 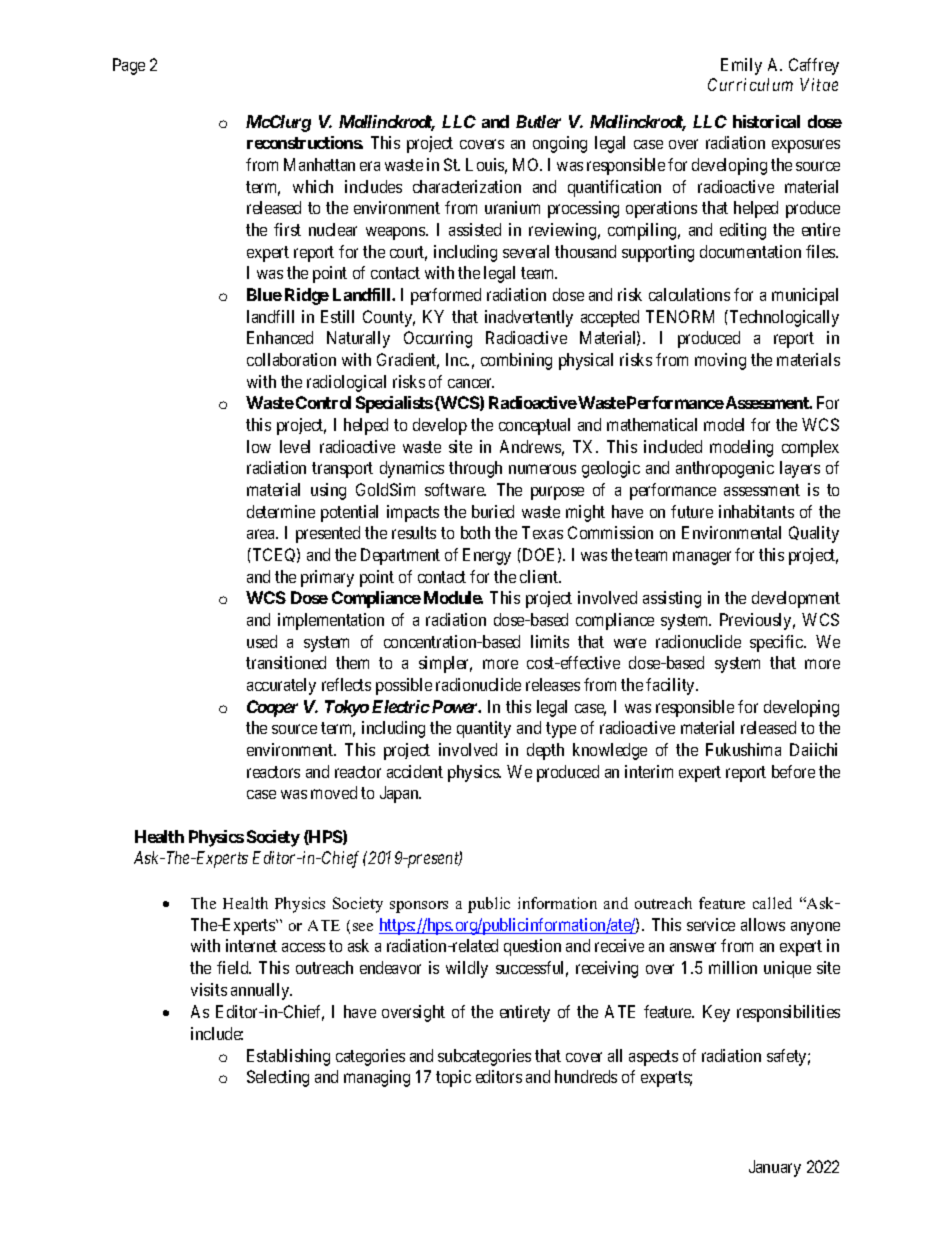 What do you see at coordinates (453, 1078) in the document?
I see `topic` at bounding box center [453, 1078].
